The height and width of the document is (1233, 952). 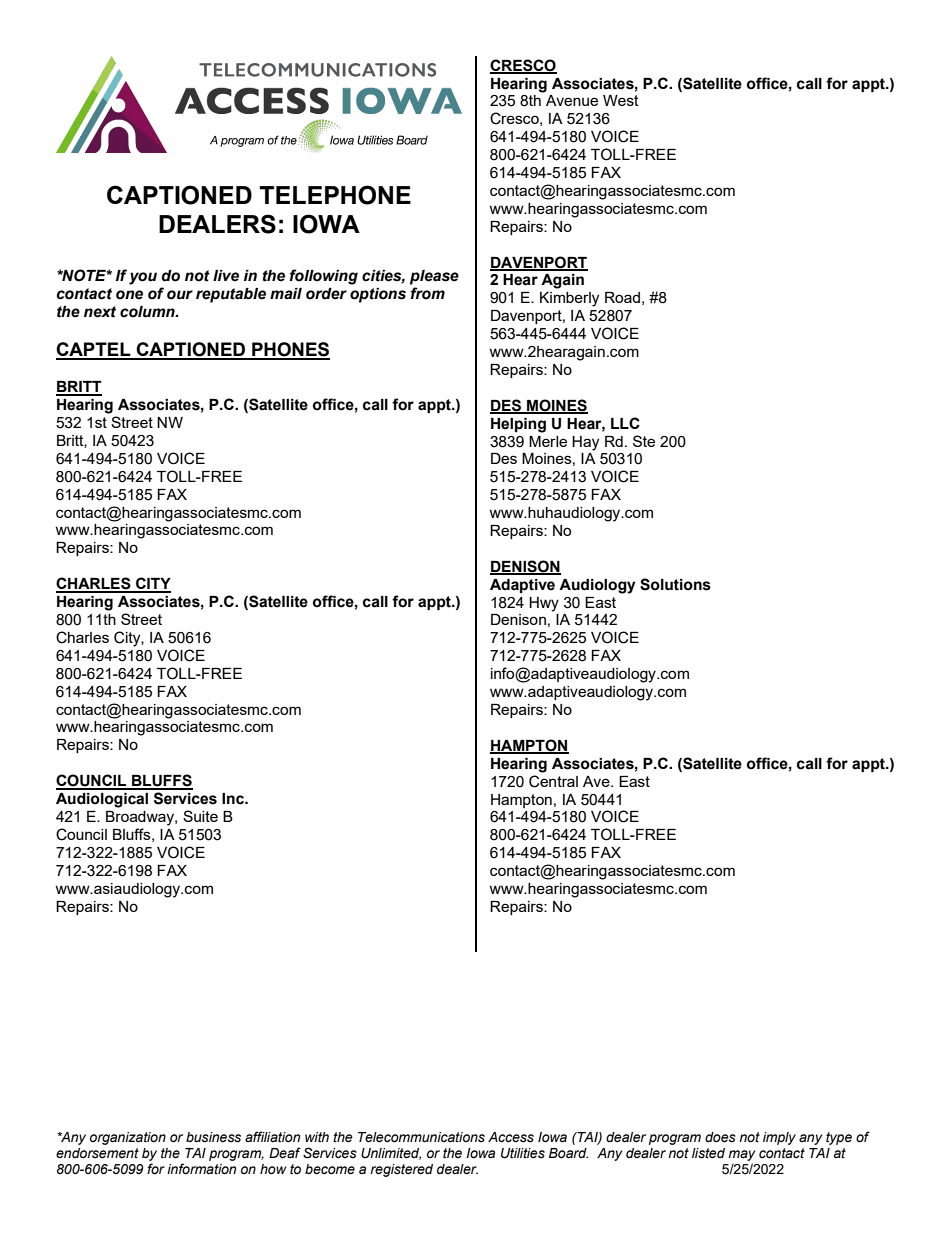 What do you see at coordinates (572, 100) in the document?
I see `Avenue` at bounding box center [572, 100].
